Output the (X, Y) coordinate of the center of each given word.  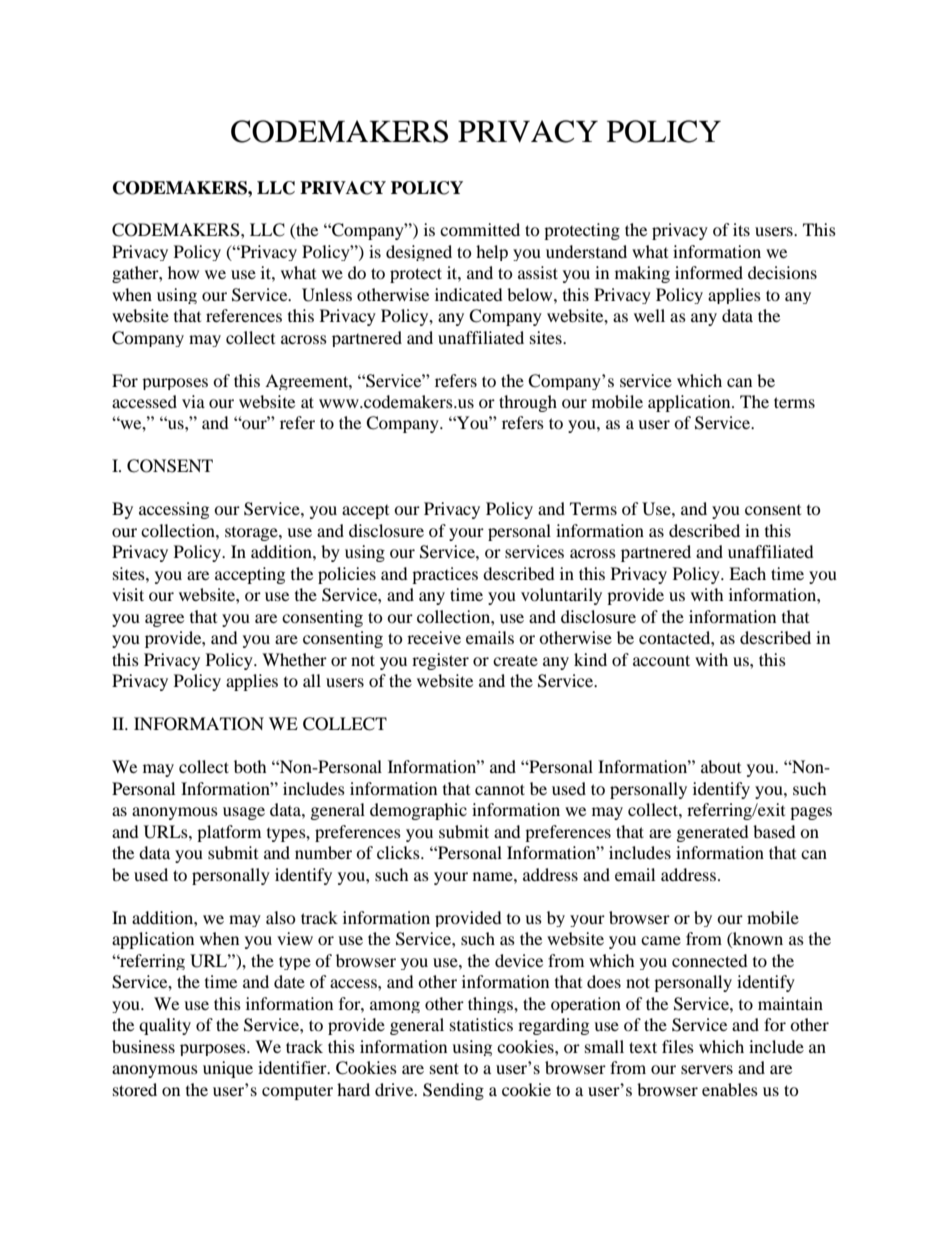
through (528, 403)
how (183, 272)
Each (747, 573)
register (440, 661)
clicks (399, 852)
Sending (453, 1091)
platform (229, 833)
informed (709, 272)
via (193, 401)
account (661, 660)
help (492, 253)
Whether (294, 659)
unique (228, 1069)
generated (713, 833)
